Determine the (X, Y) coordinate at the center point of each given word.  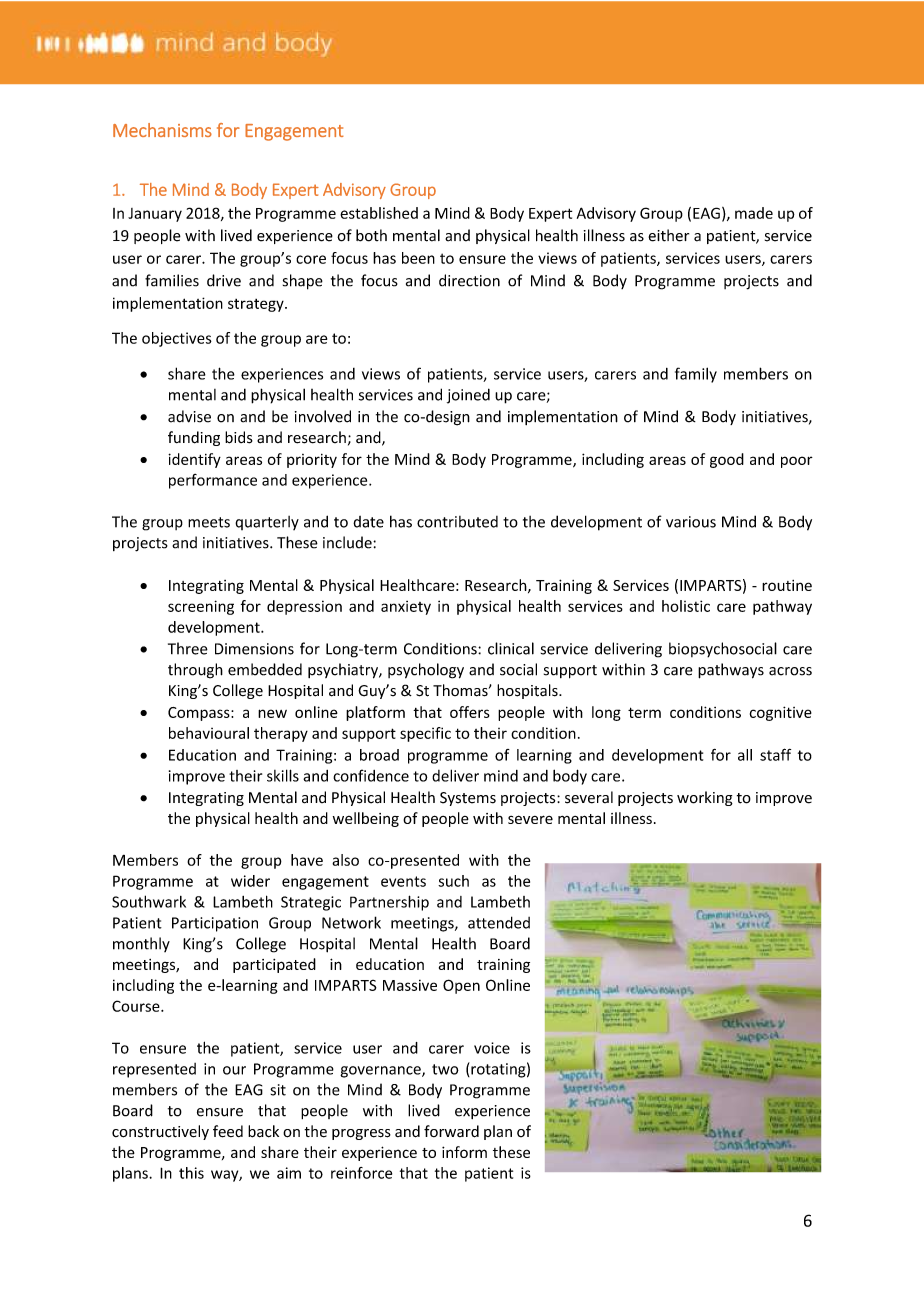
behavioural (209, 733)
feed (228, 1131)
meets (209, 522)
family (696, 375)
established (379, 213)
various (691, 522)
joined (468, 396)
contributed (457, 522)
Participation (215, 924)
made (754, 213)
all (745, 755)
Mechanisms (162, 130)
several (589, 797)
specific (425, 734)
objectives (177, 339)
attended (499, 922)
